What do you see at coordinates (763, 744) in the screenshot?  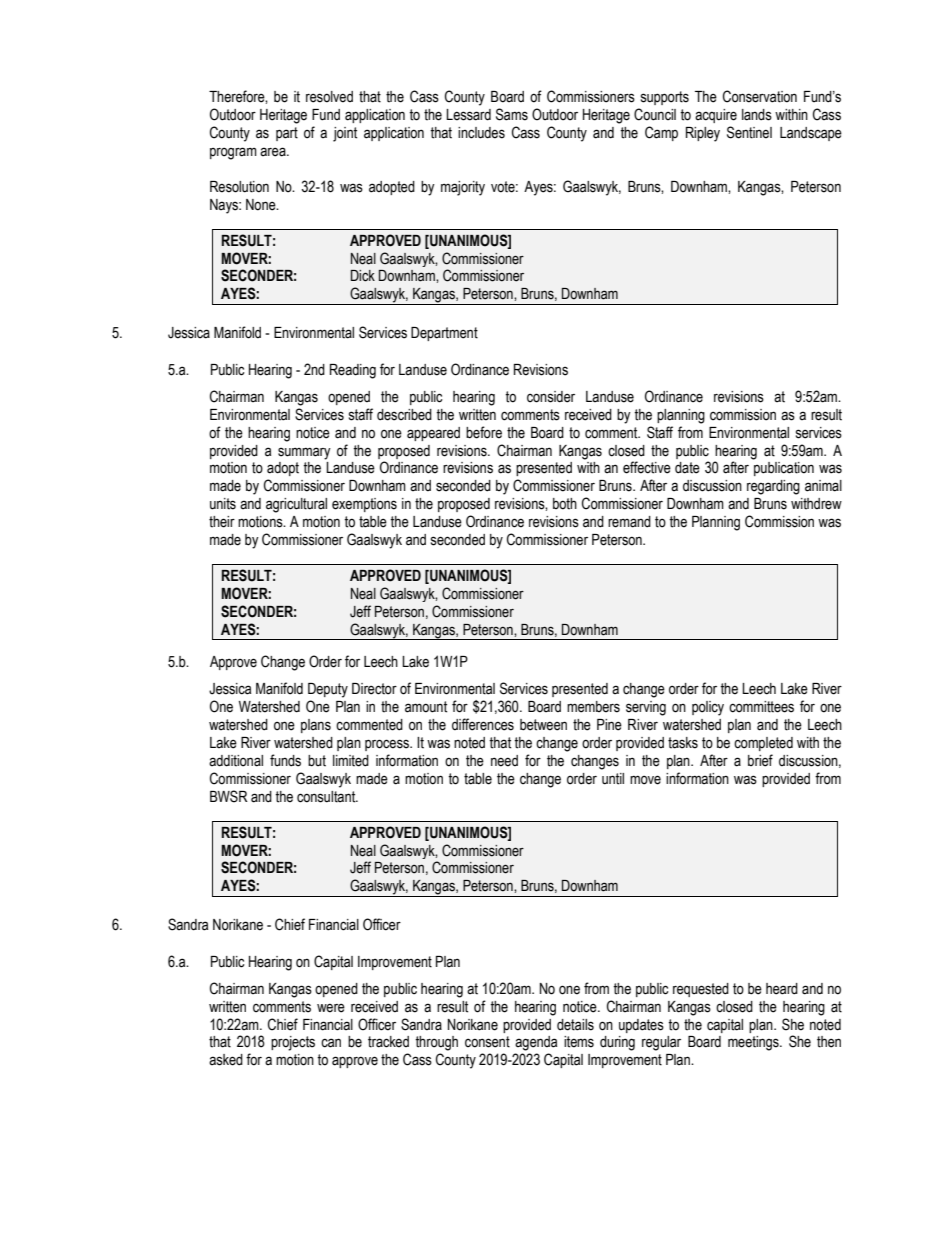 I see `completed` at bounding box center [763, 744].
